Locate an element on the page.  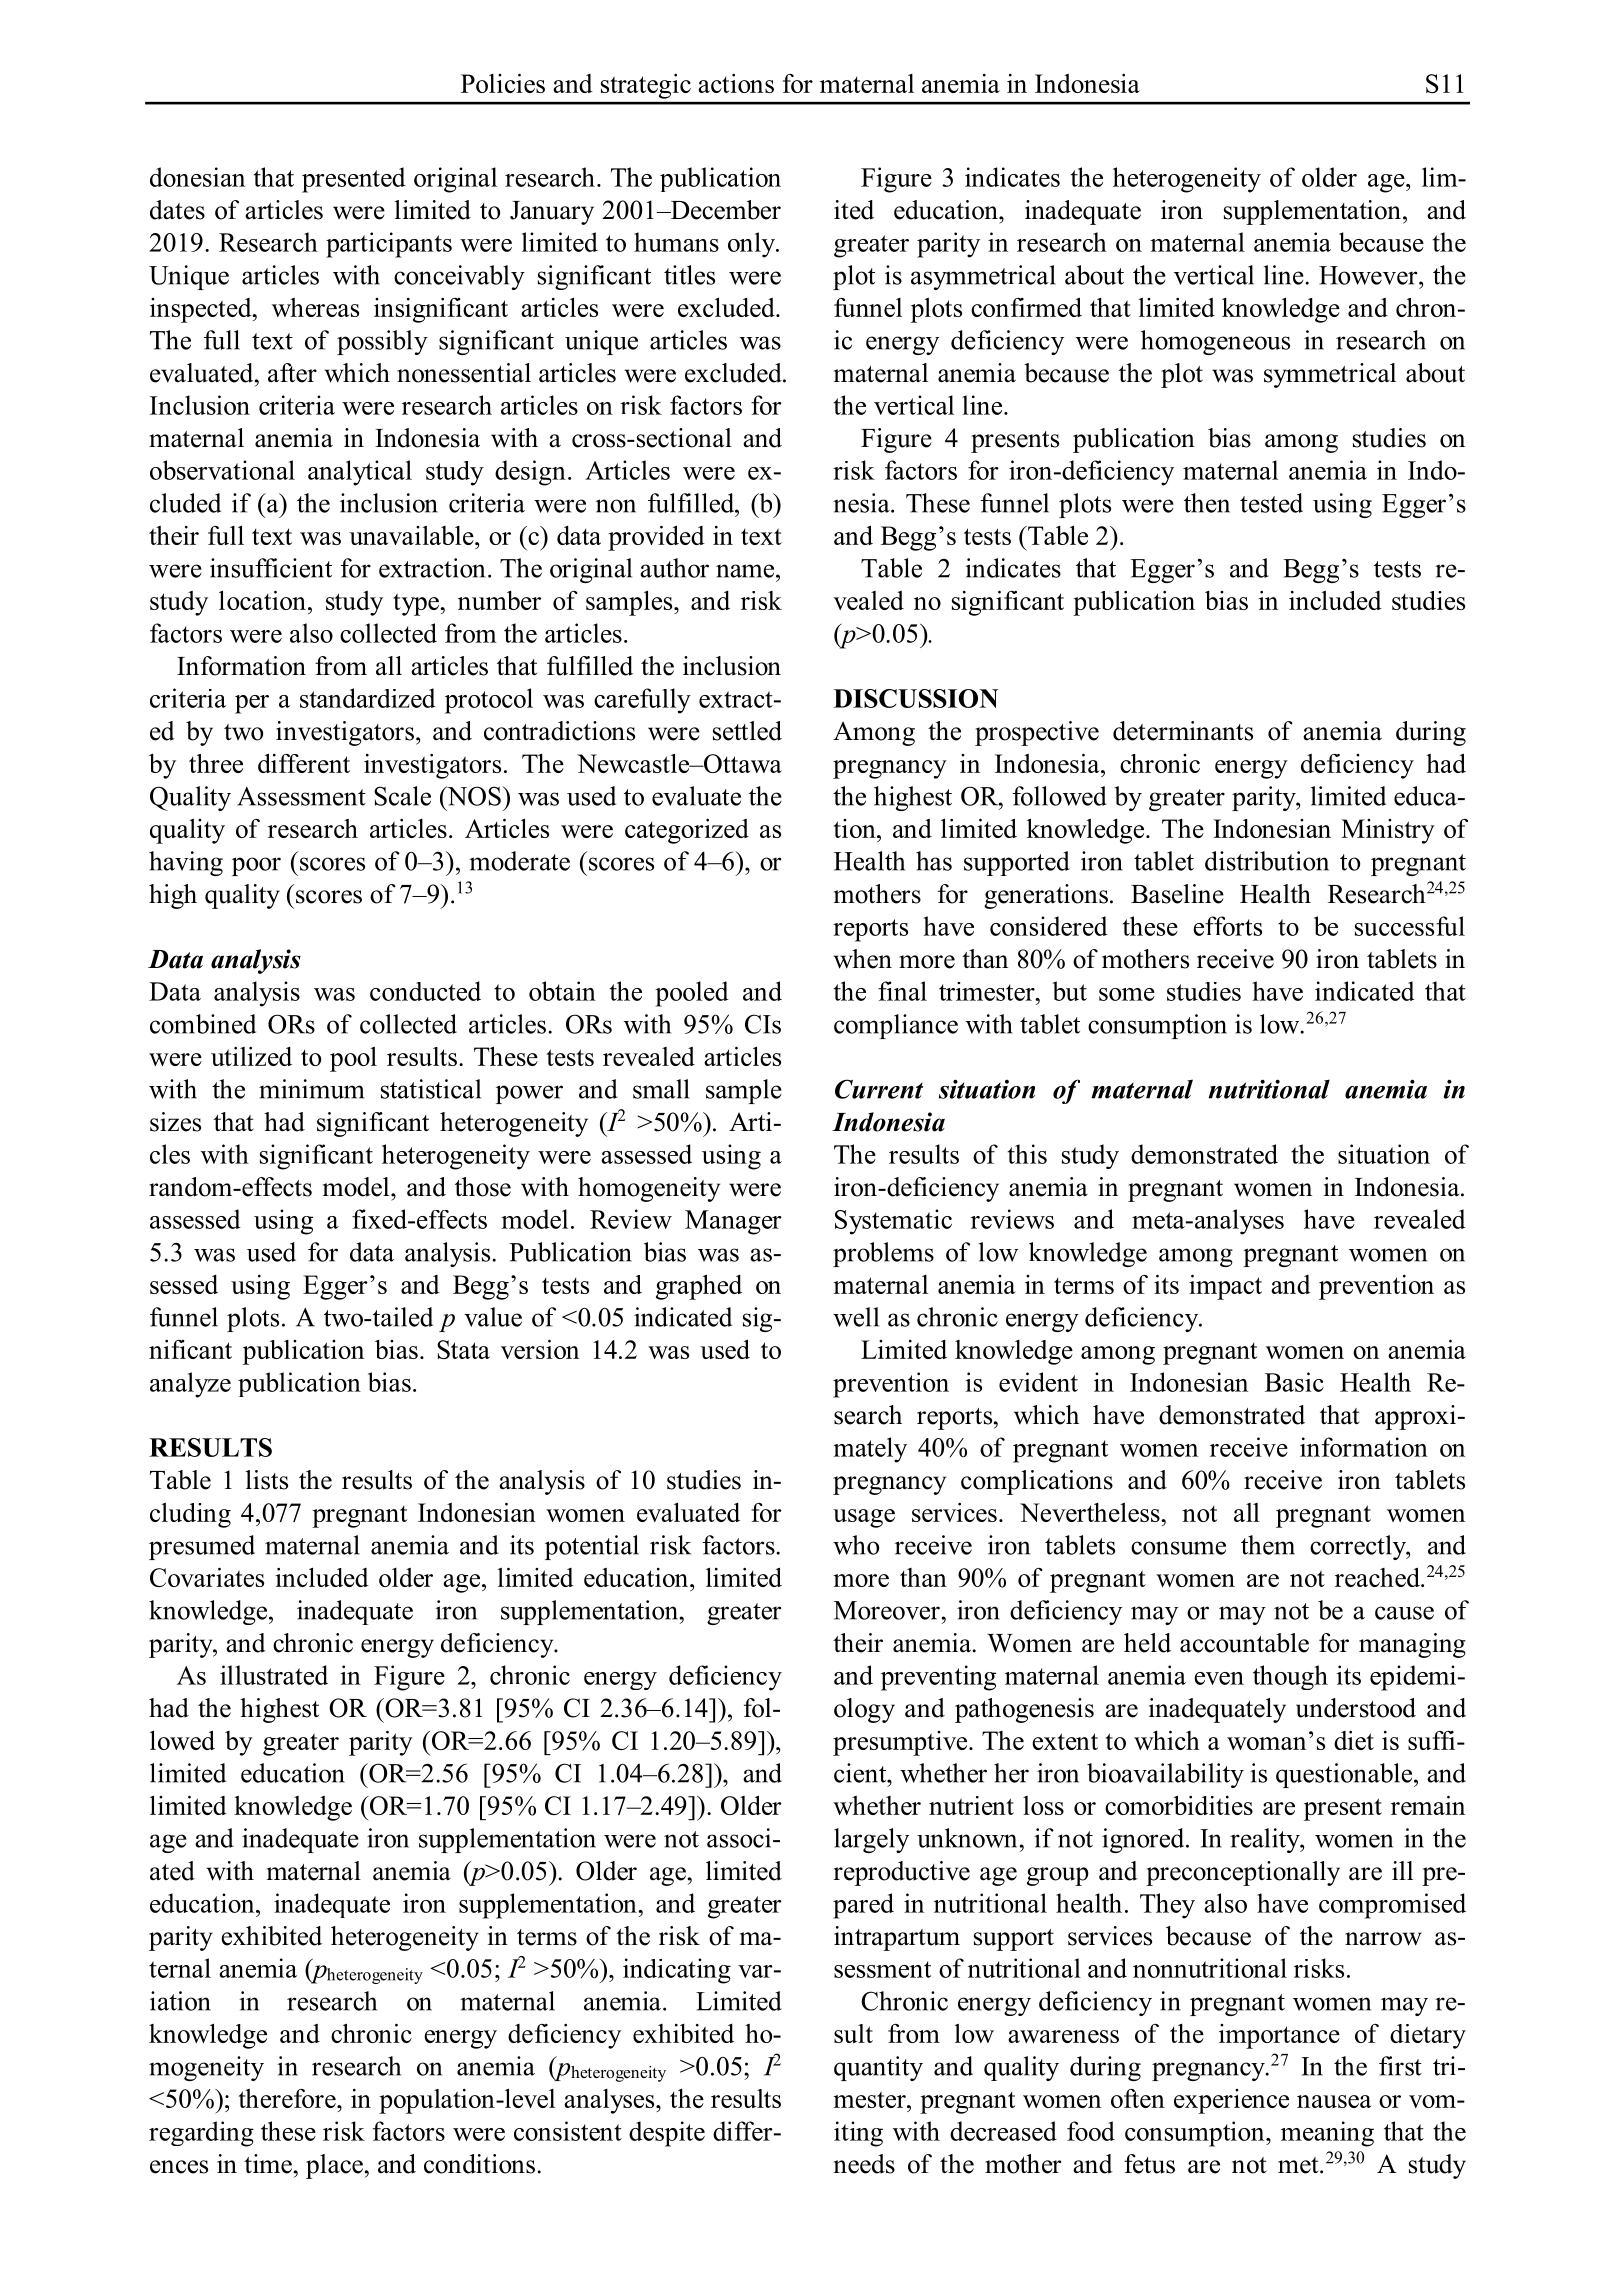
standardized is located at coordinates (368, 698).
